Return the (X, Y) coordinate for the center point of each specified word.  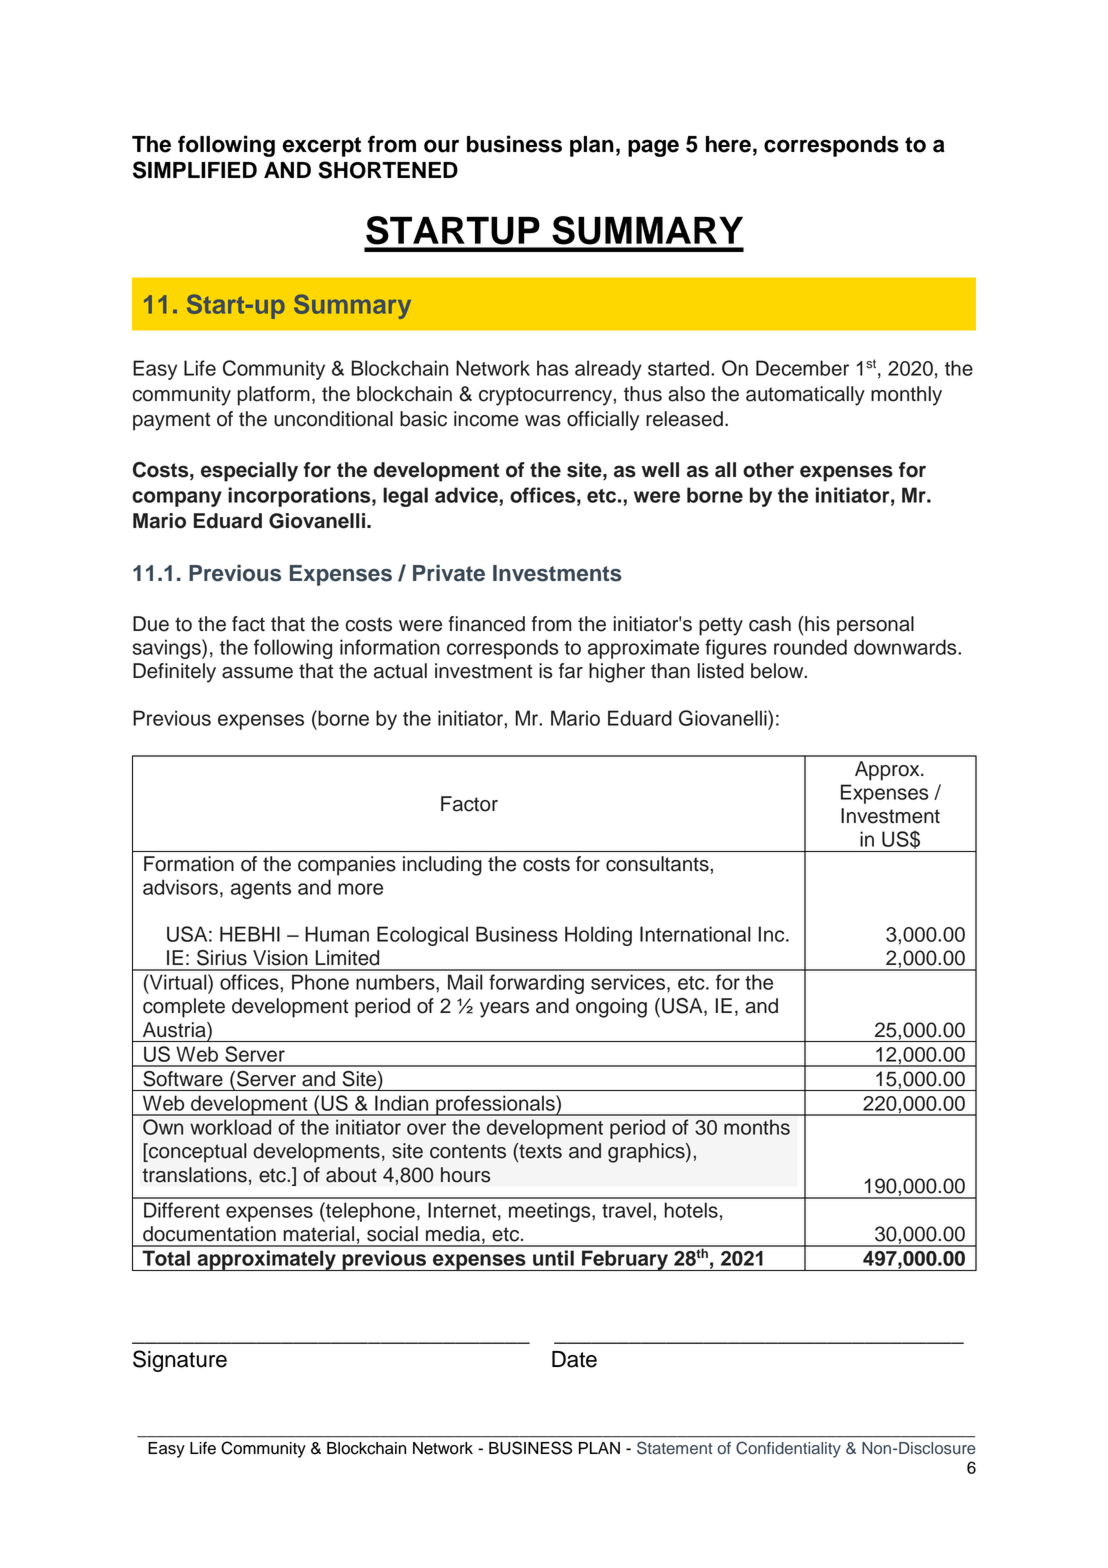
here (728, 144)
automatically (805, 396)
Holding (598, 936)
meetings (551, 1212)
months (757, 1127)
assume (257, 673)
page (653, 148)
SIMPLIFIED (195, 170)
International (695, 934)
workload (230, 1127)
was (543, 421)
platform (274, 396)
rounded (810, 647)
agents (261, 890)
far (571, 671)
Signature (180, 1361)
